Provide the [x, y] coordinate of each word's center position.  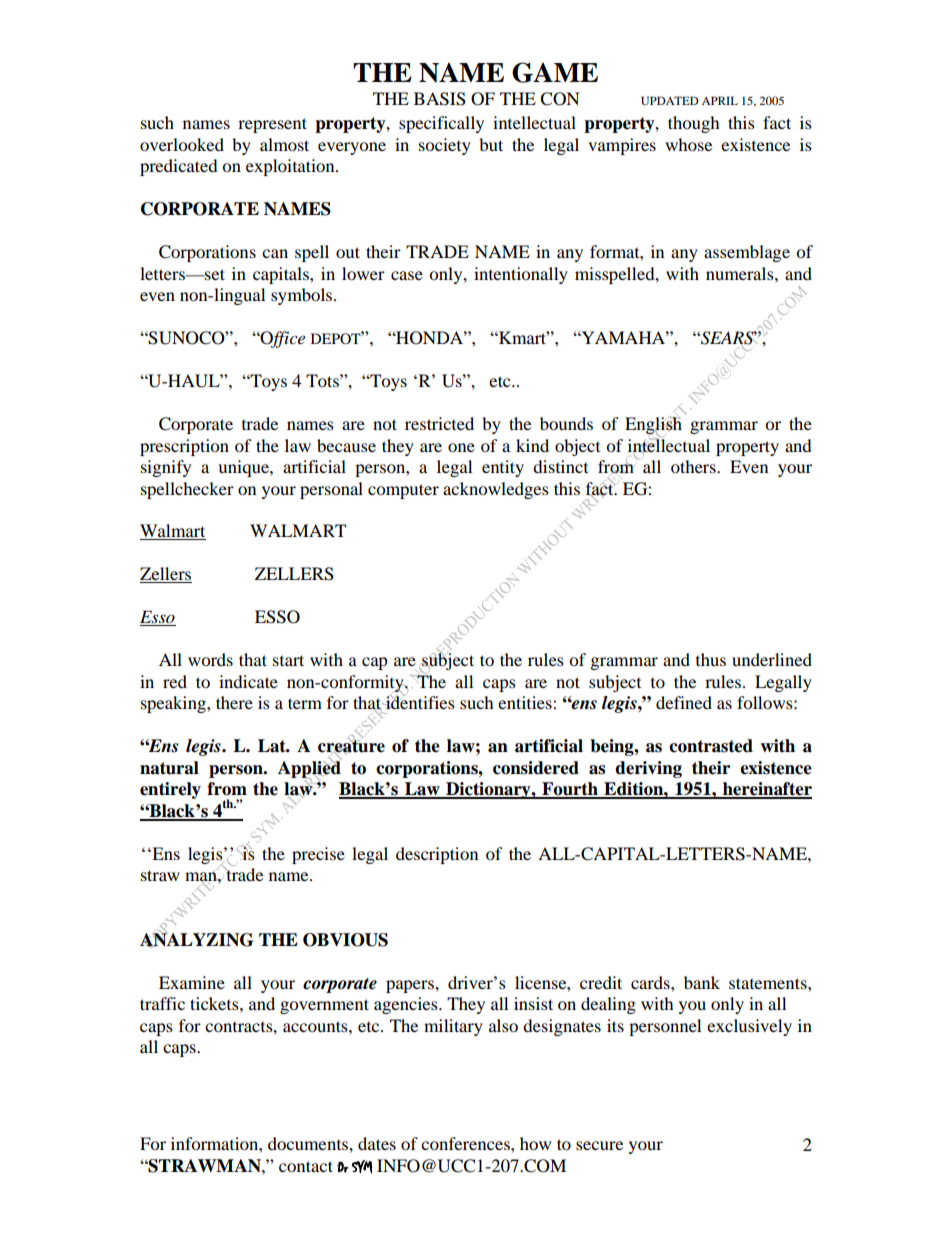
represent [272, 125]
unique [244, 468]
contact [306, 1166]
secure [599, 1145]
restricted [439, 423]
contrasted [711, 746]
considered [536, 768]
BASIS [440, 99]
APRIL [720, 100]
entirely [170, 790]
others [694, 466]
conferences [466, 1143]
